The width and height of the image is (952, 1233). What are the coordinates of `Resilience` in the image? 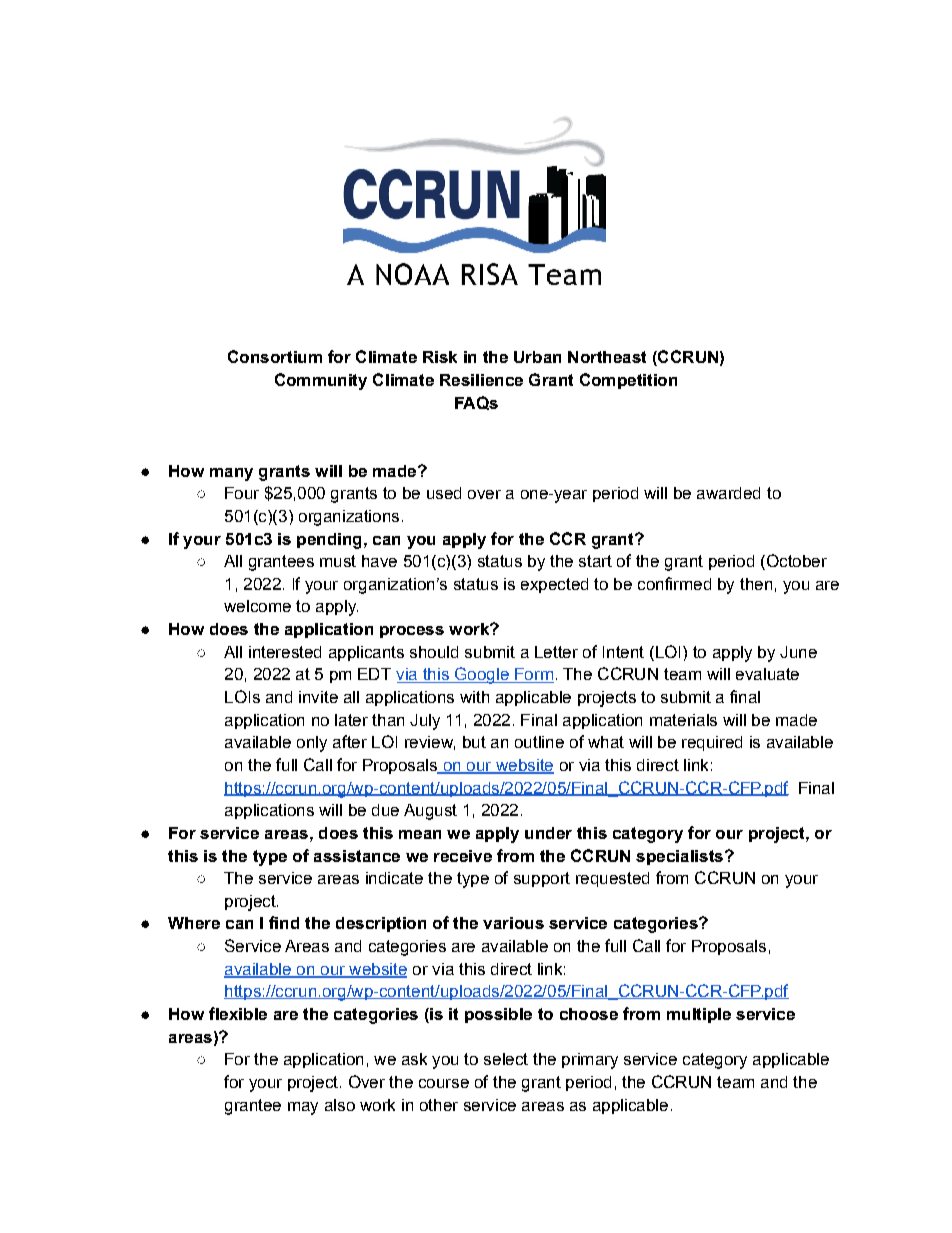 It's located at (481, 380).
